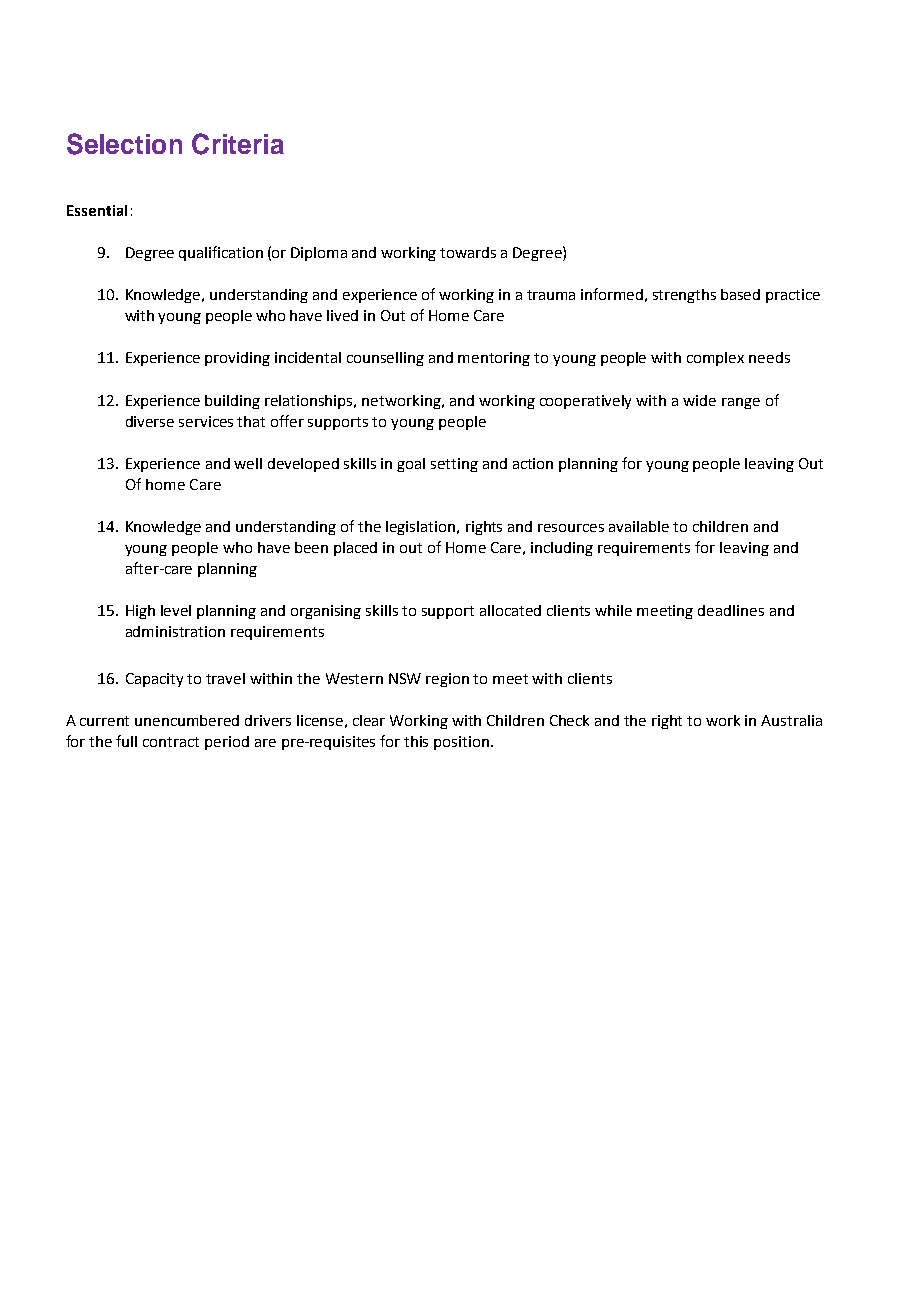  What do you see at coordinates (510, 610) in the page?
I see `allocated` at bounding box center [510, 610].
